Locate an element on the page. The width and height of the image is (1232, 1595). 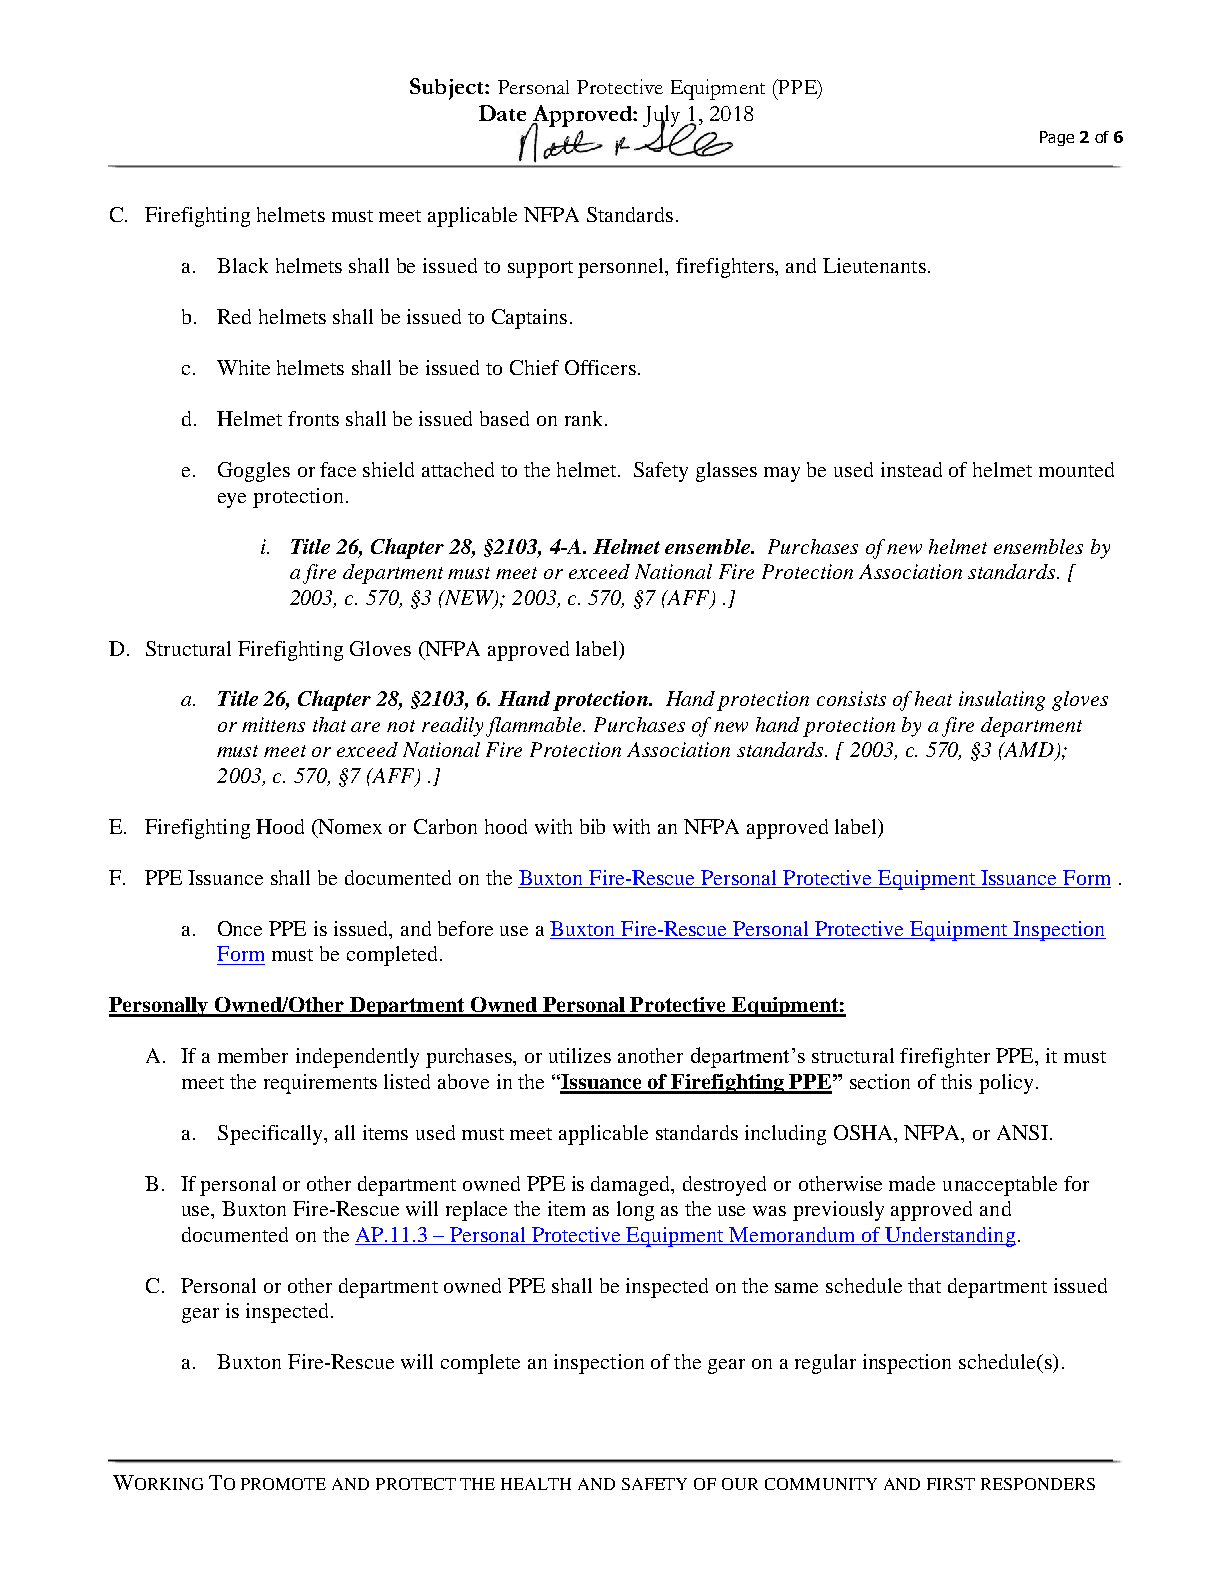
requirements is located at coordinates (320, 1084).
